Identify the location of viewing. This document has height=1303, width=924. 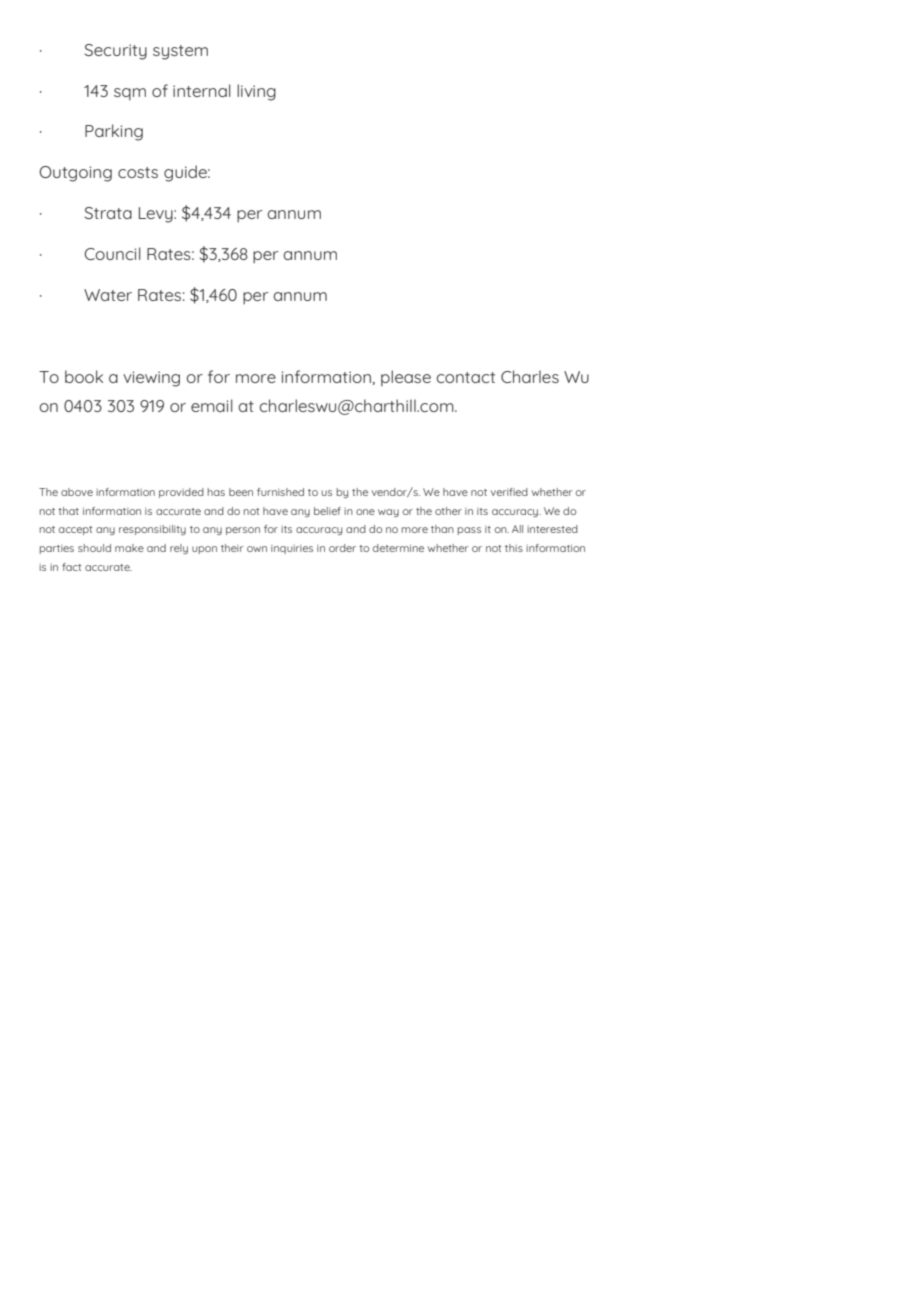
(151, 379).
